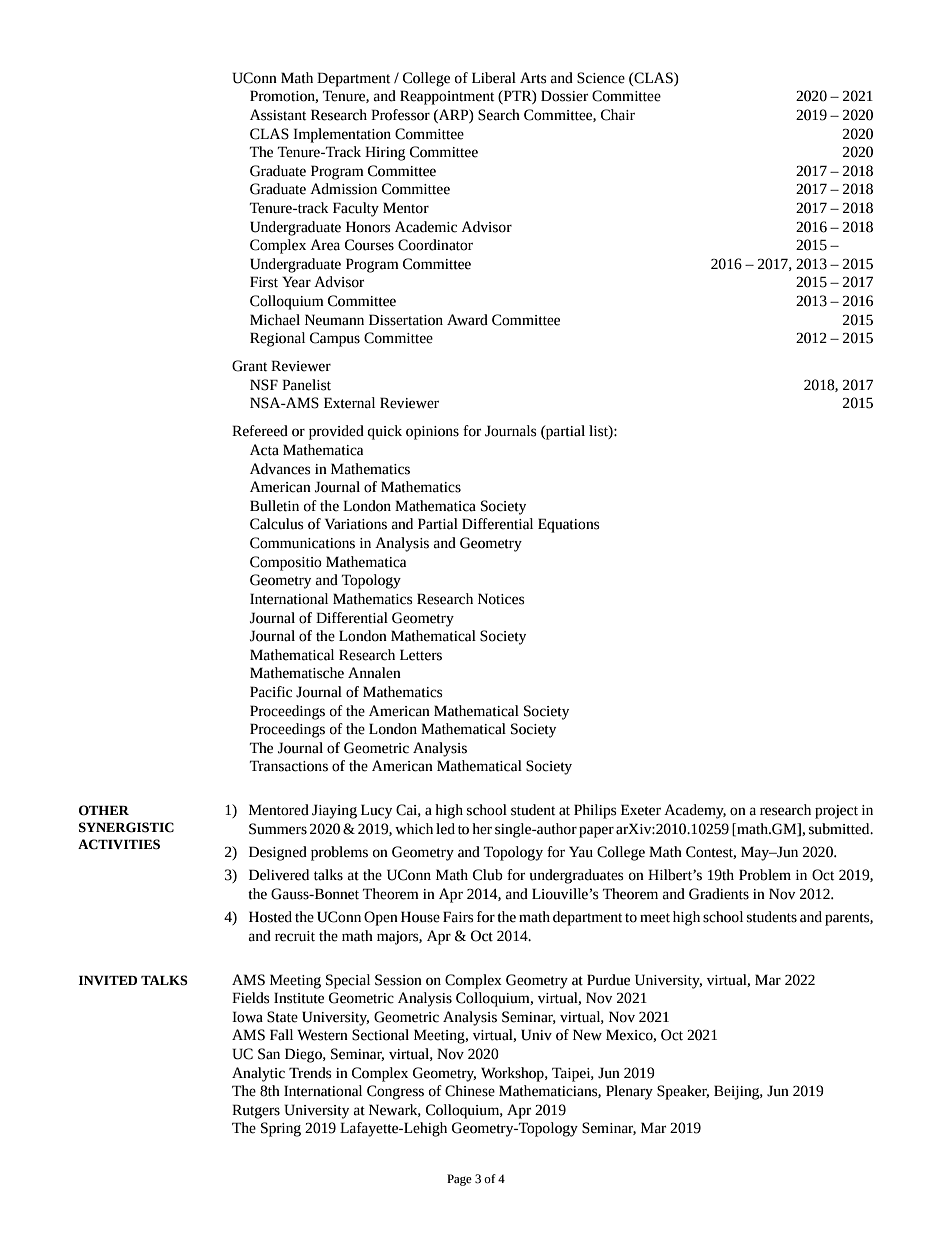 This page has width=952, height=1233. Describe the element at coordinates (836, 812) in the page. I see `project` at that location.
